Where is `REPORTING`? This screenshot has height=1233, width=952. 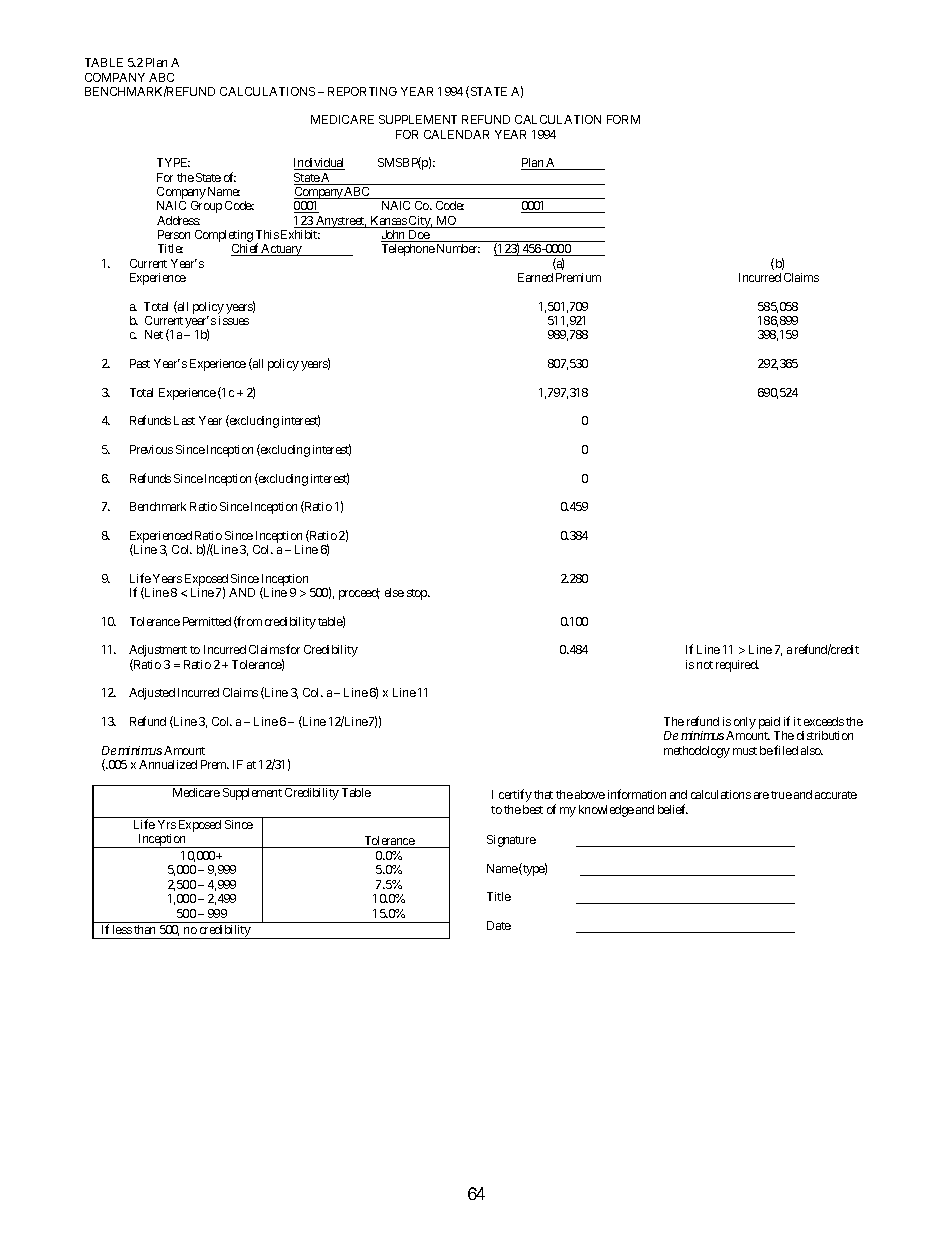 REPORTING is located at coordinates (362, 91).
